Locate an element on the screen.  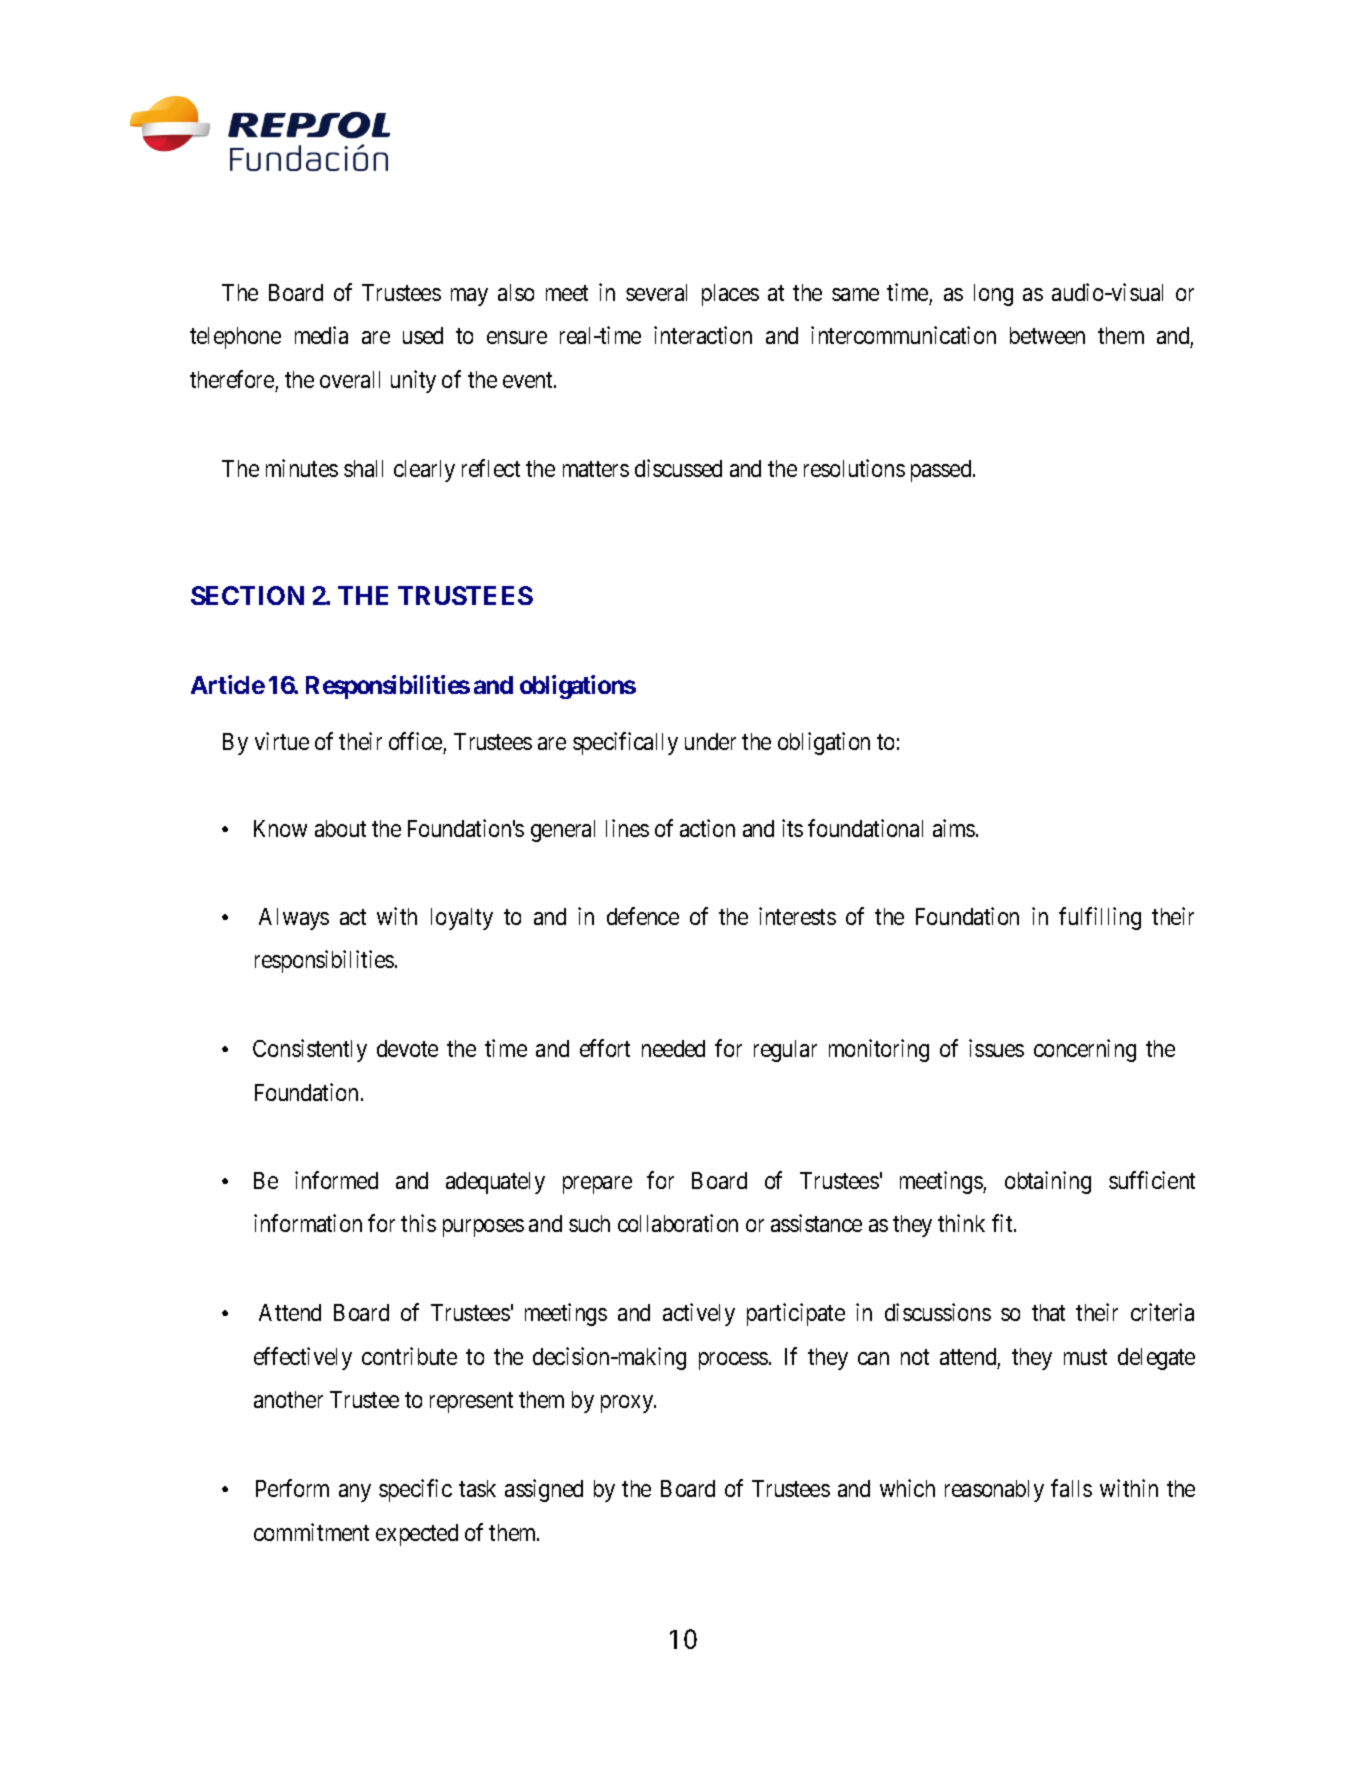
between is located at coordinates (1047, 335).
